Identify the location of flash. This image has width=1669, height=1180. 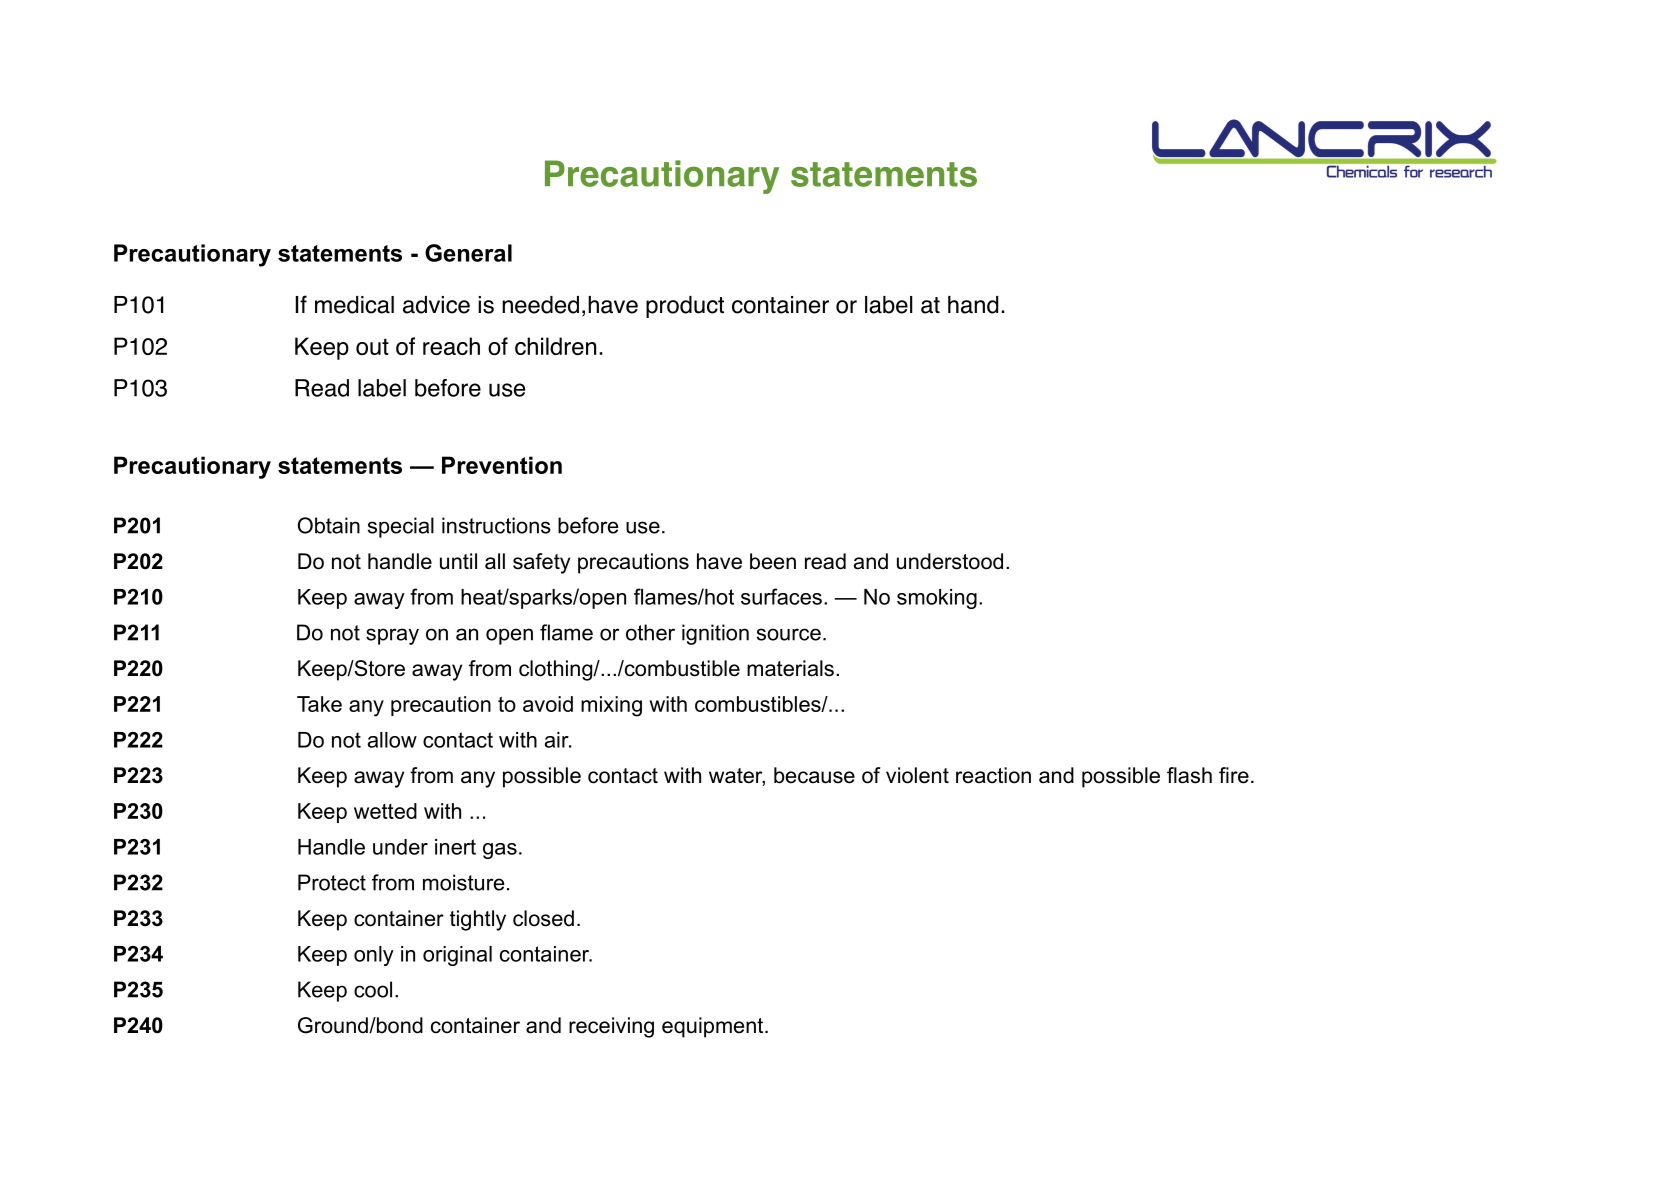
(1189, 775).
